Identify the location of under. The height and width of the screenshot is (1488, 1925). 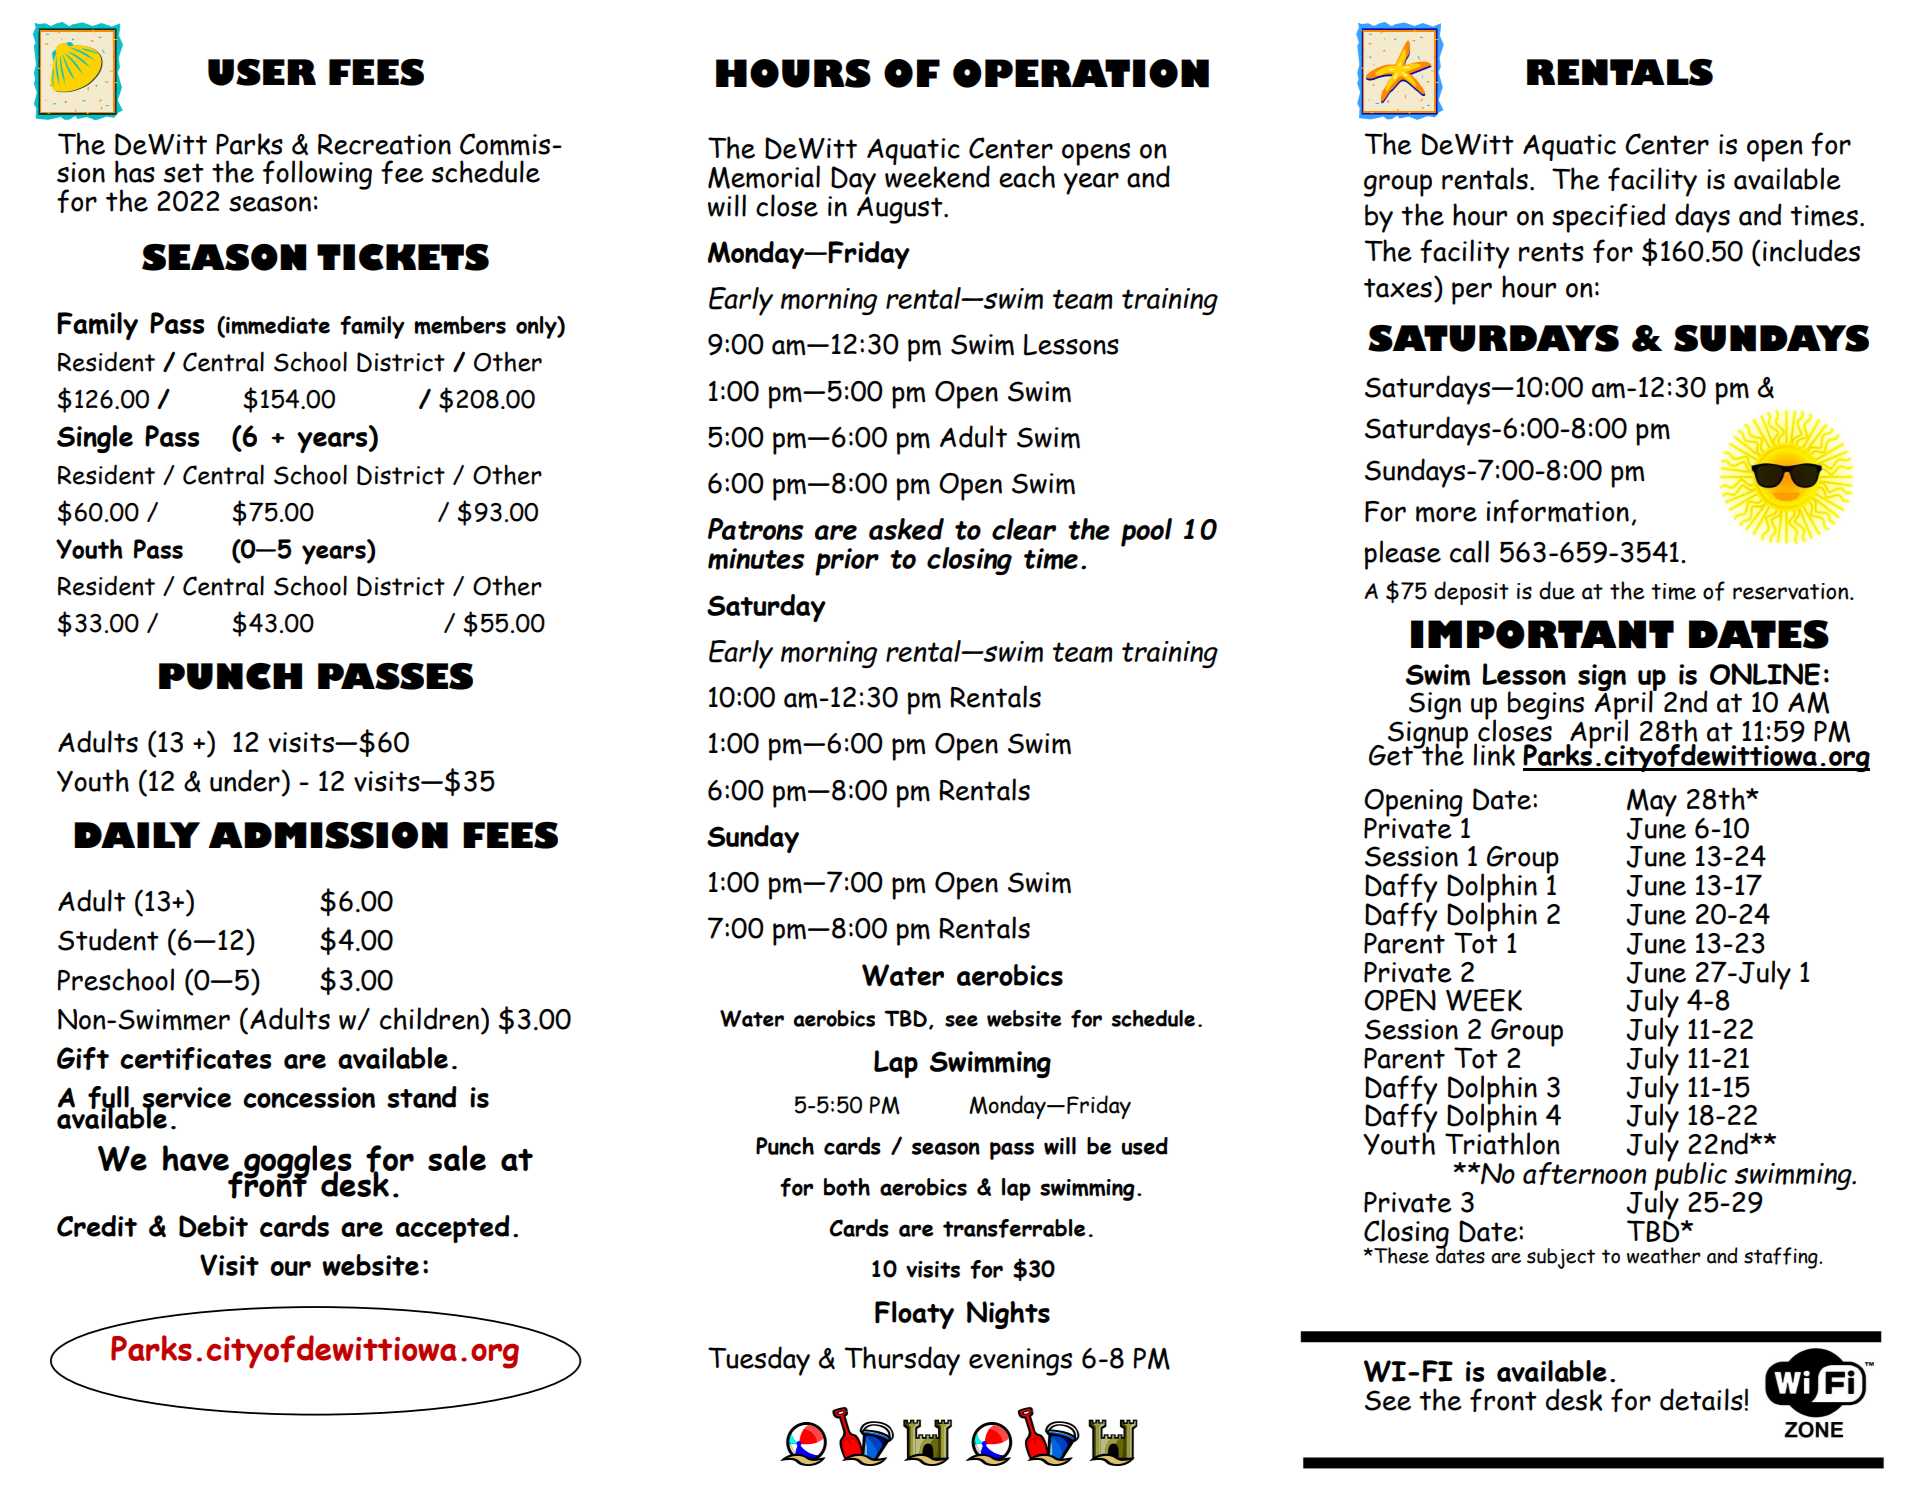
(246, 780).
